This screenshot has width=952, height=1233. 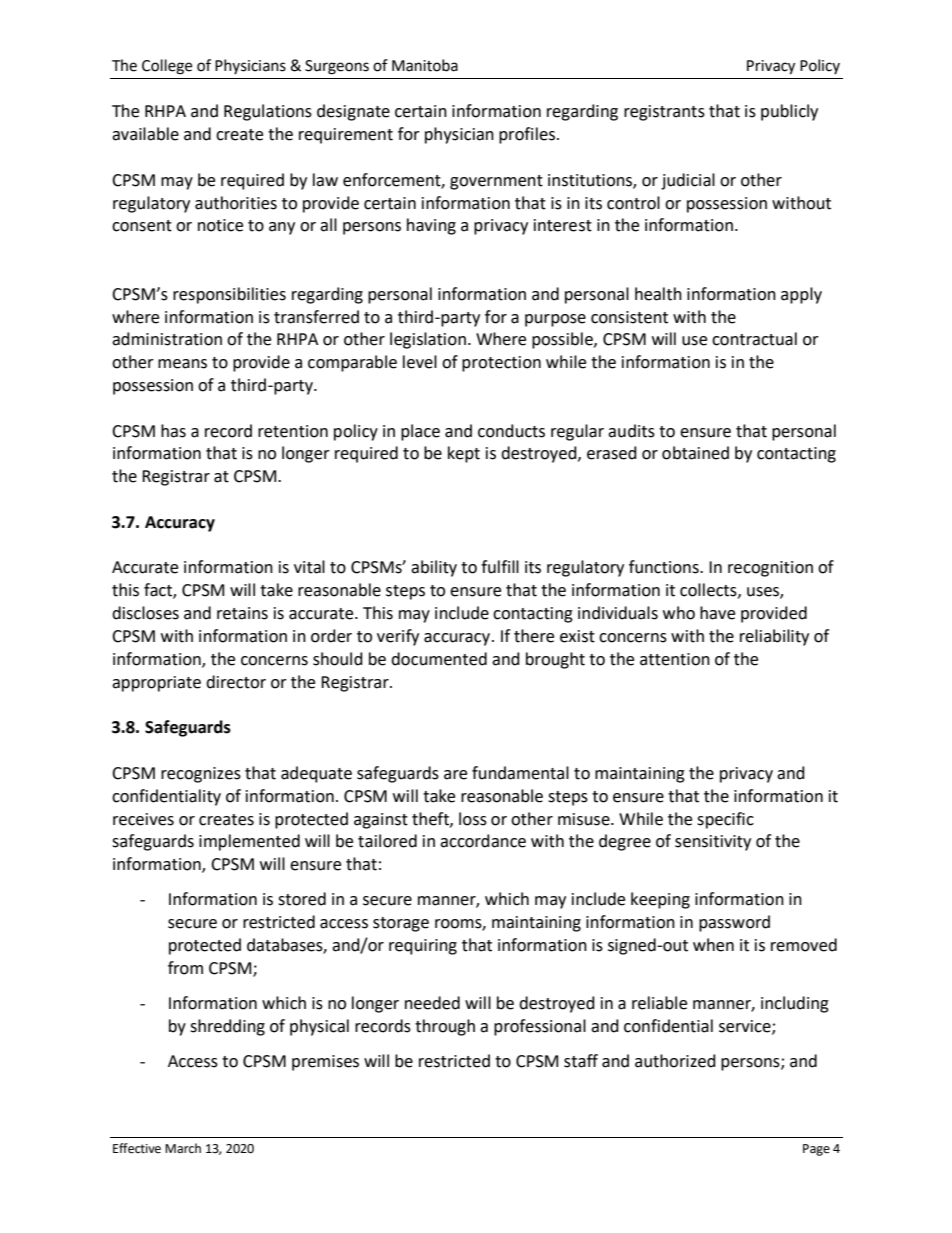 What do you see at coordinates (464, 454) in the screenshot?
I see `kept` at bounding box center [464, 454].
